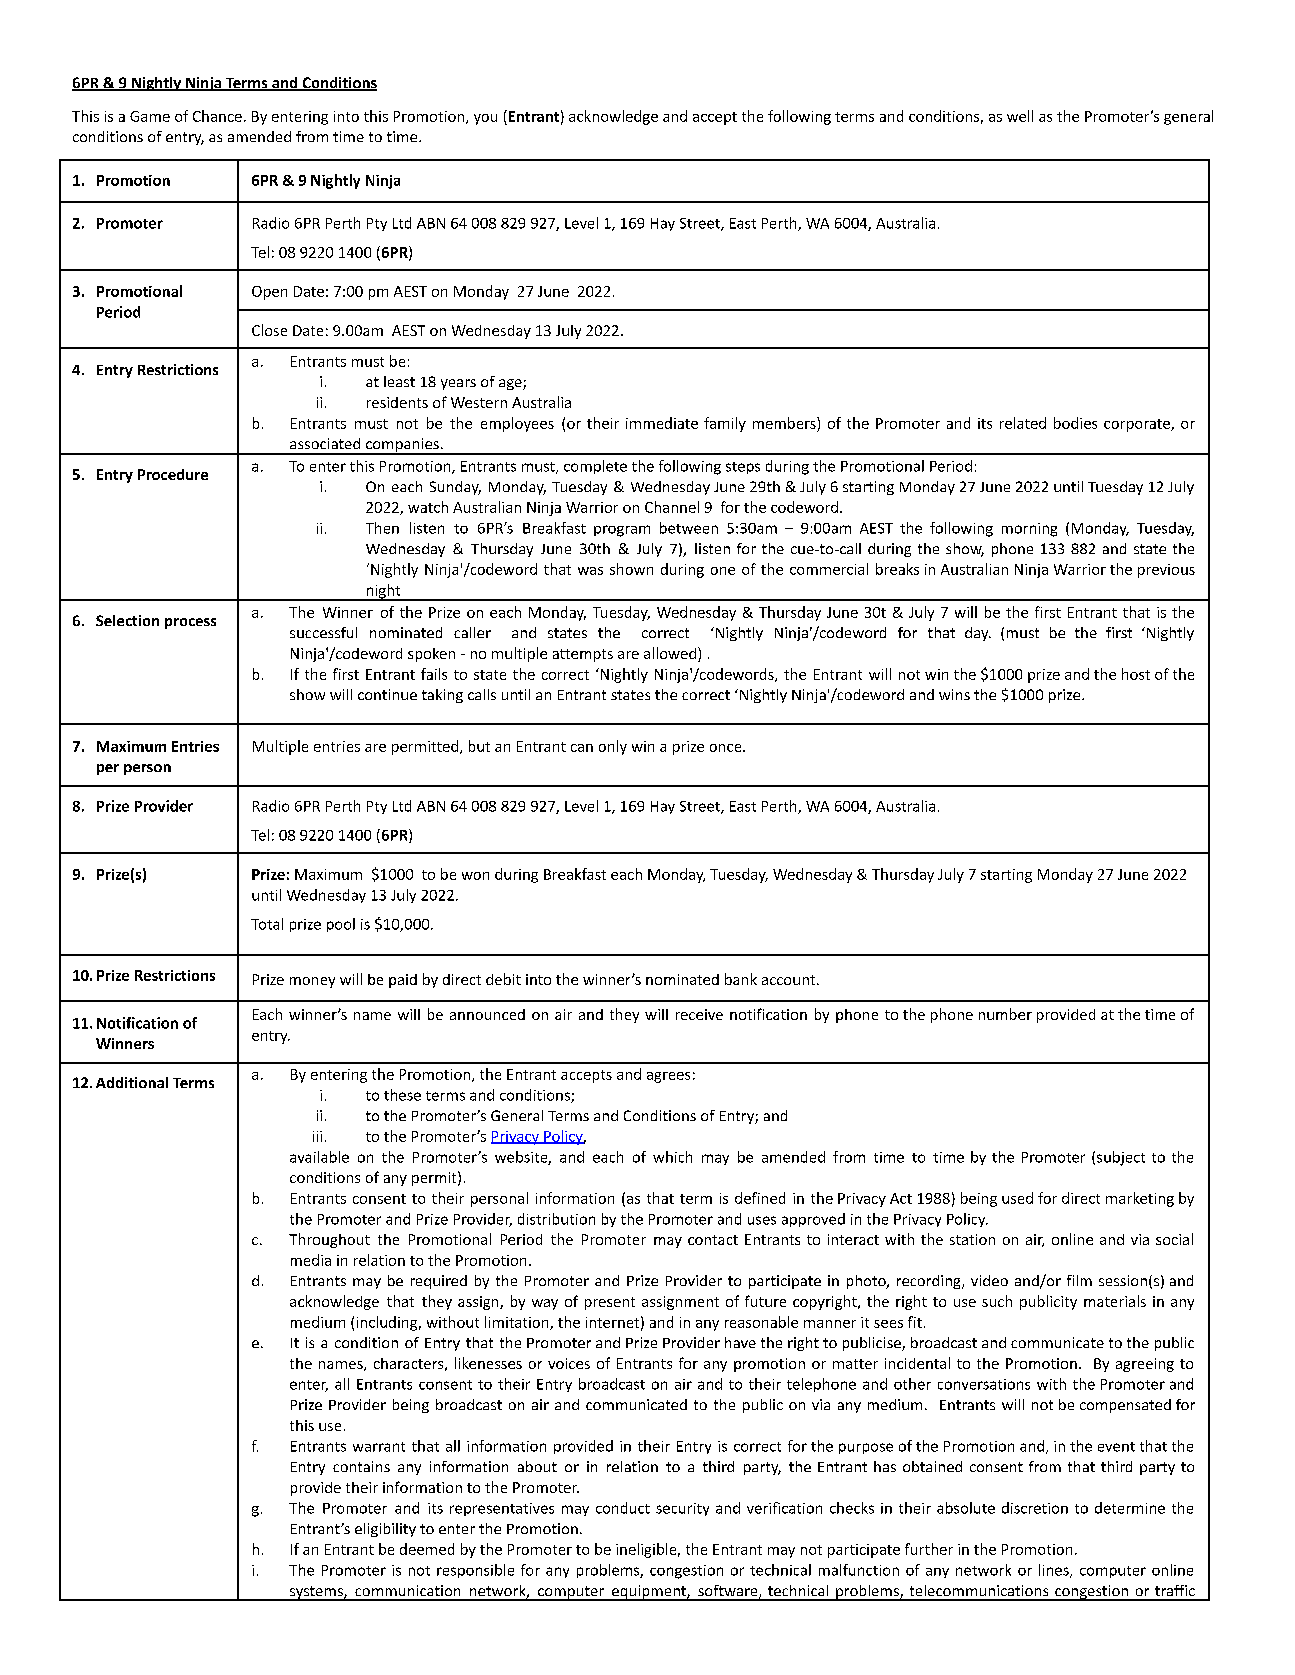  I want to click on eligibility, so click(385, 1530).
